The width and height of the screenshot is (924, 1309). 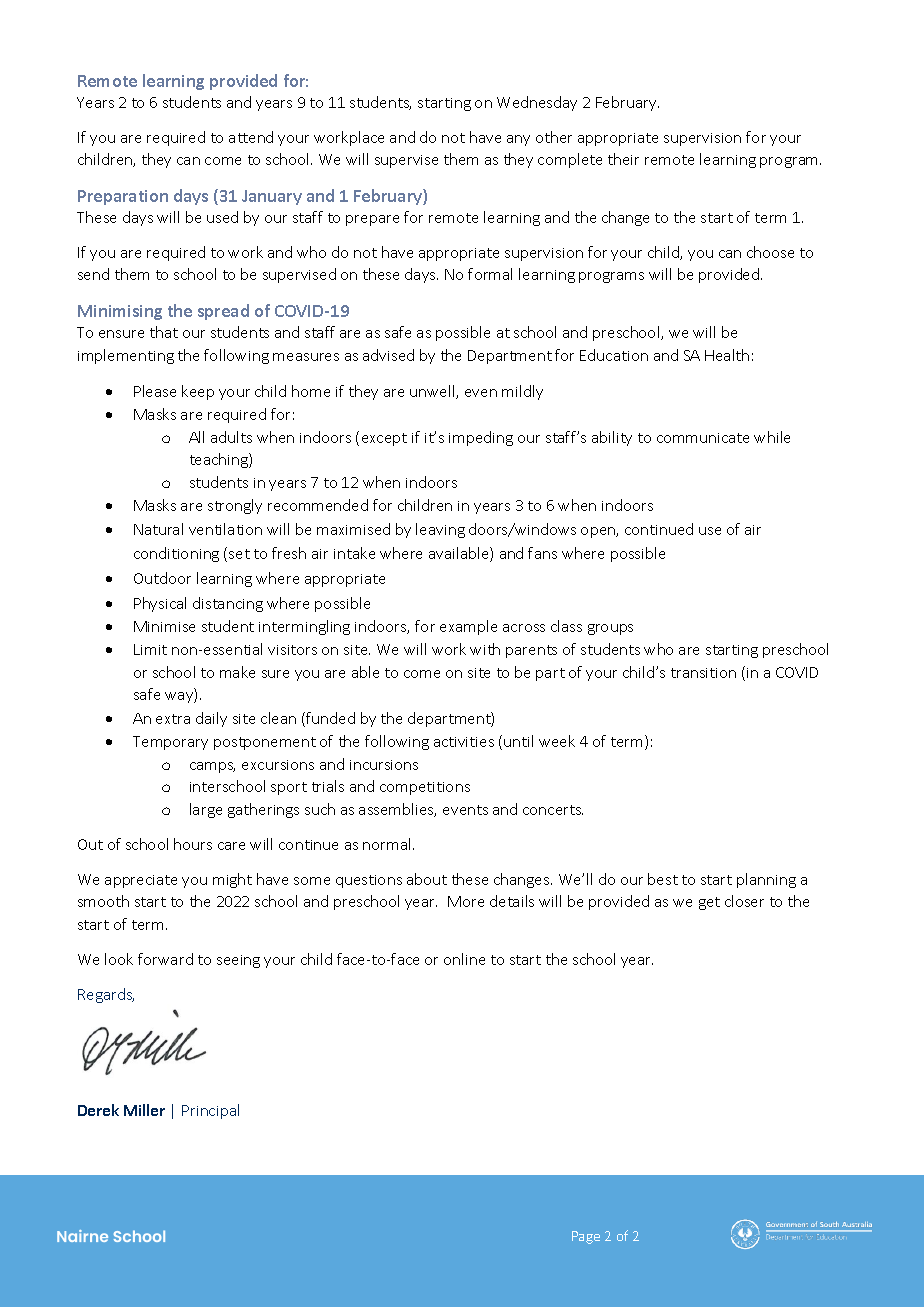 I want to click on Principal, so click(x=210, y=1111).
